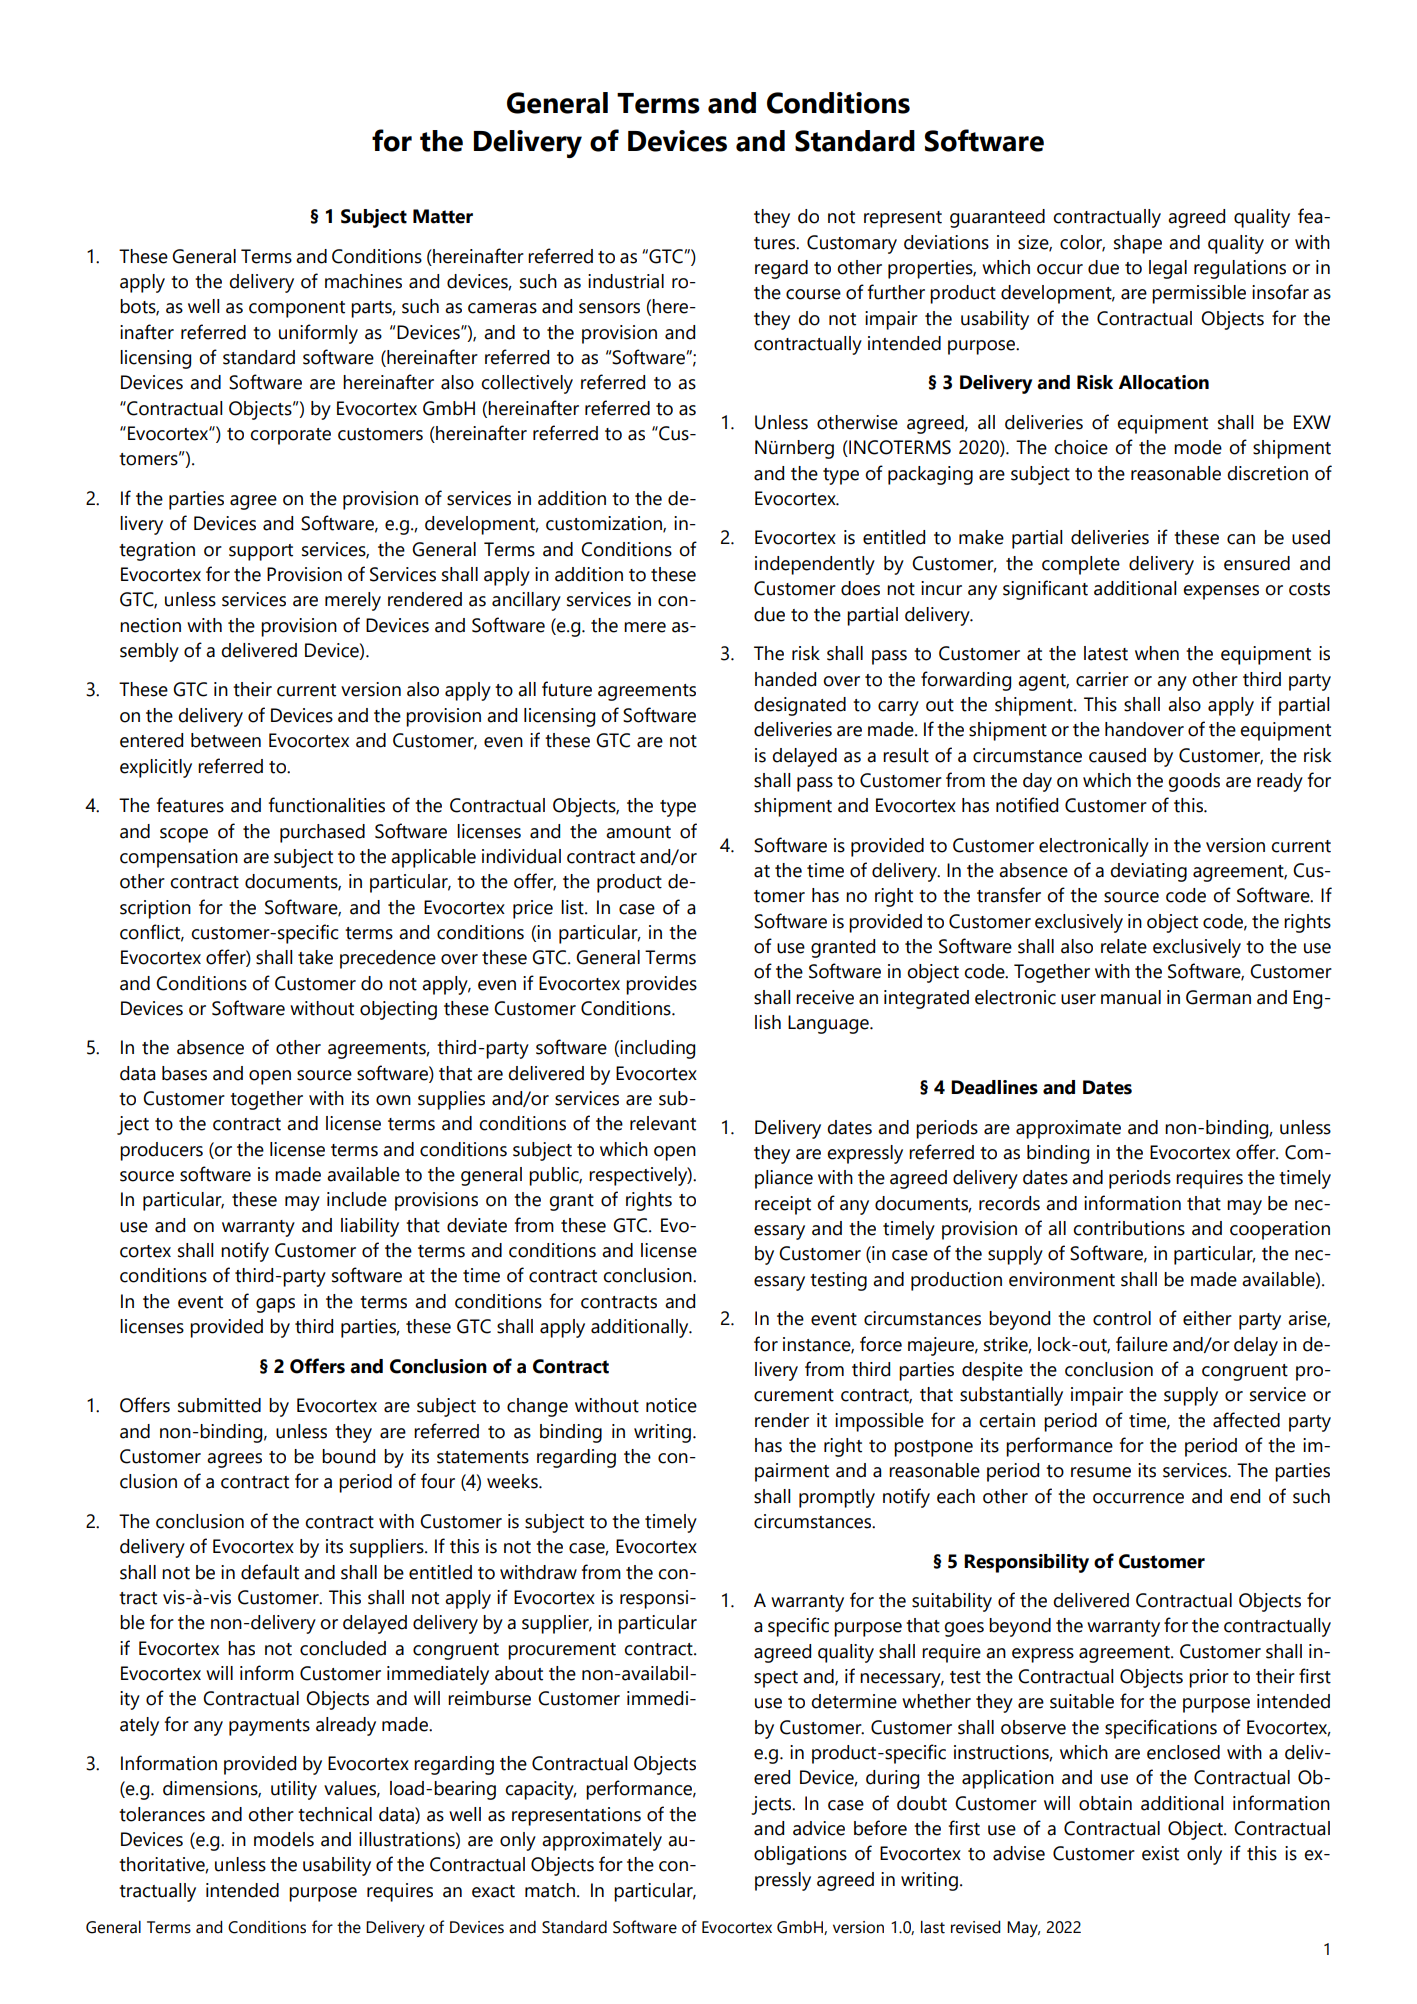 The image size is (1417, 2004). Describe the element at coordinates (1129, 1228) in the screenshot. I see `contributions` at that location.
